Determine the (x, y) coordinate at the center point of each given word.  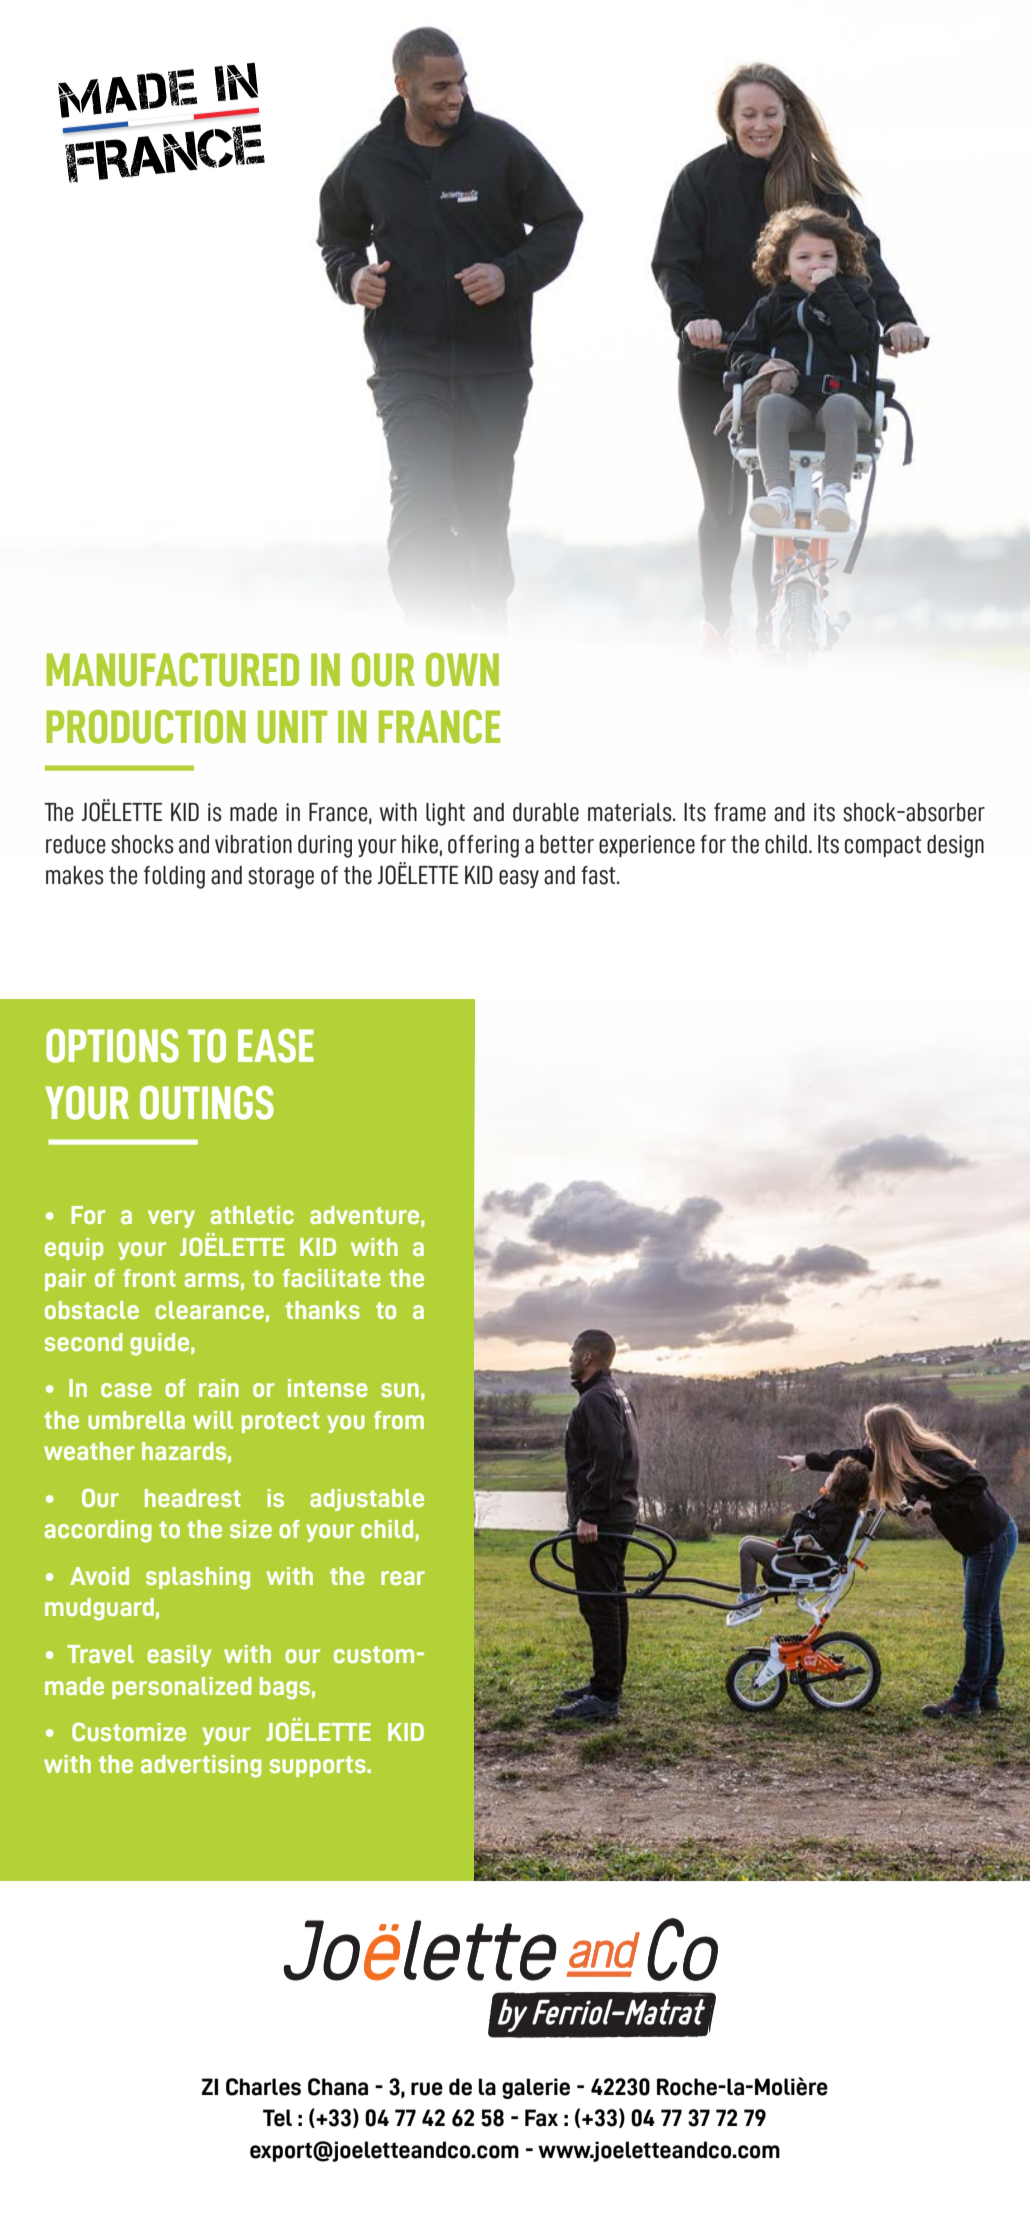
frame (740, 812)
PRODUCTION (146, 727)
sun (400, 1390)
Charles (263, 2087)
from (399, 1420)
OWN (462, 670)
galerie (536, 2088)
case (126, 1390)
